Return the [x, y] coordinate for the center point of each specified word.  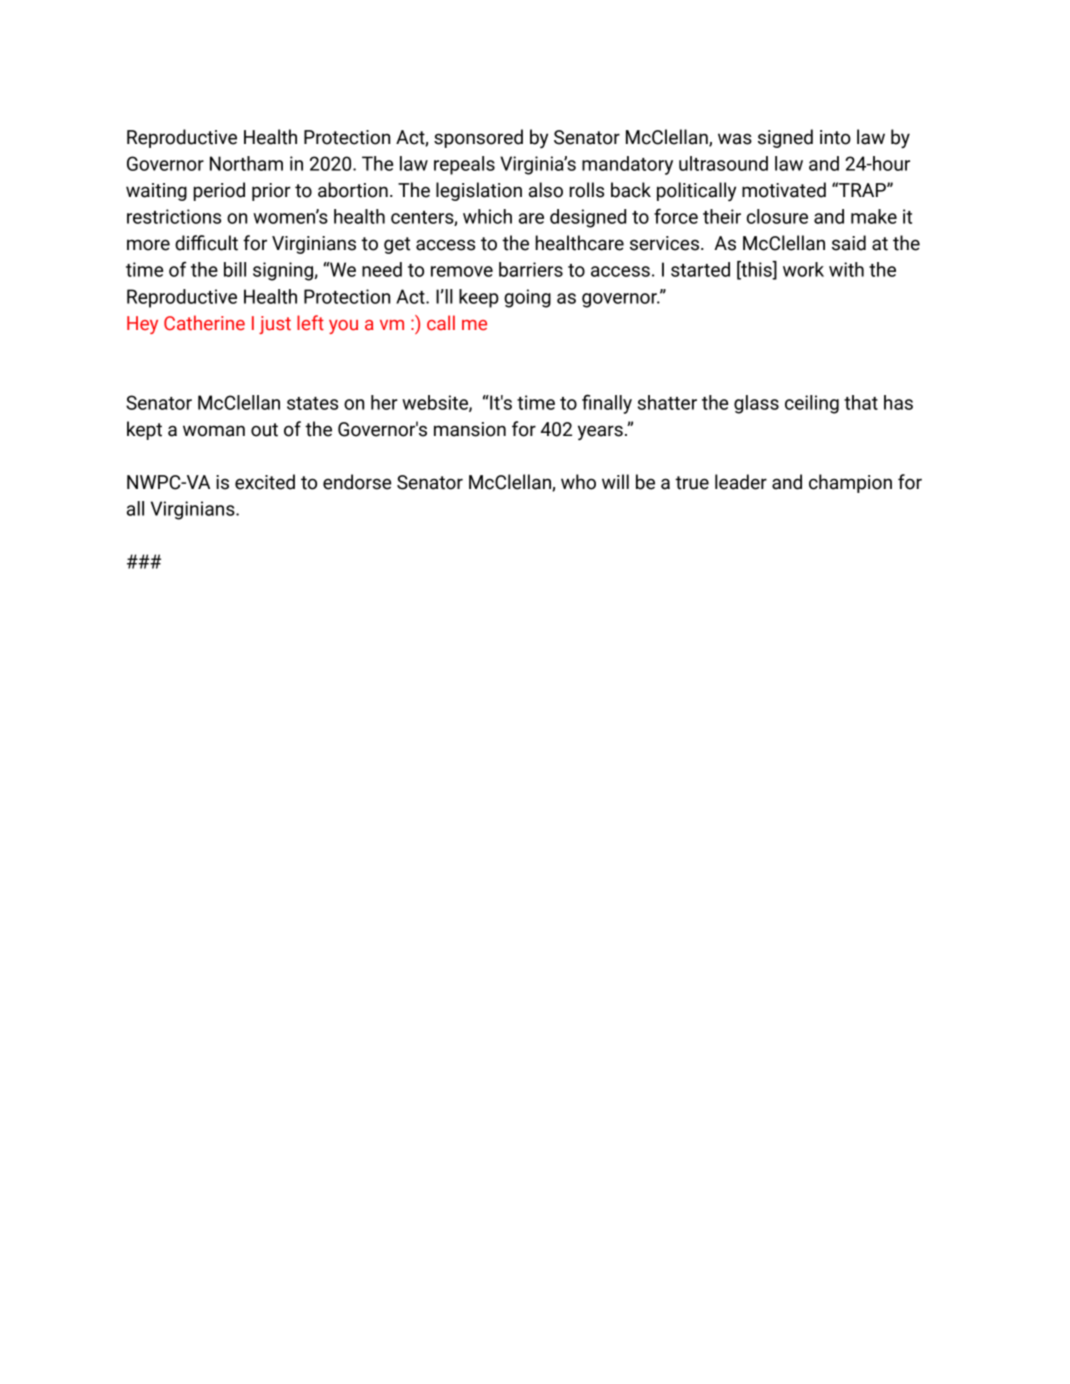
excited [265, 482]
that [861, 402]
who [578, 482]
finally [607, 404]
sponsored [478, 138]
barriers [531, 269]
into [835, 137]
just [275, 325]
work [803, 269]
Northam [246, 163]
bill [235, 269]
